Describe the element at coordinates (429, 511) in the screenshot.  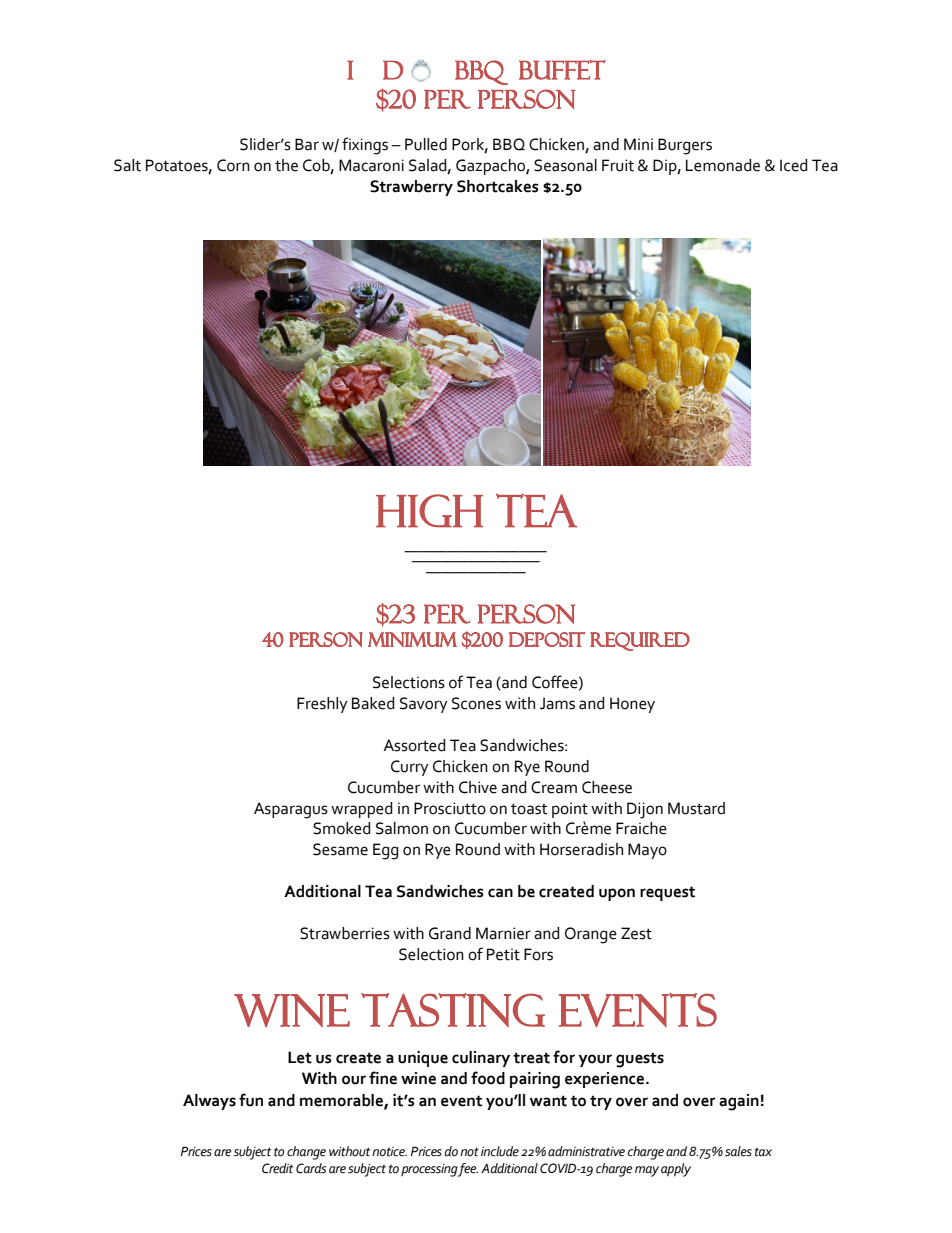
I see `High` at that location.
